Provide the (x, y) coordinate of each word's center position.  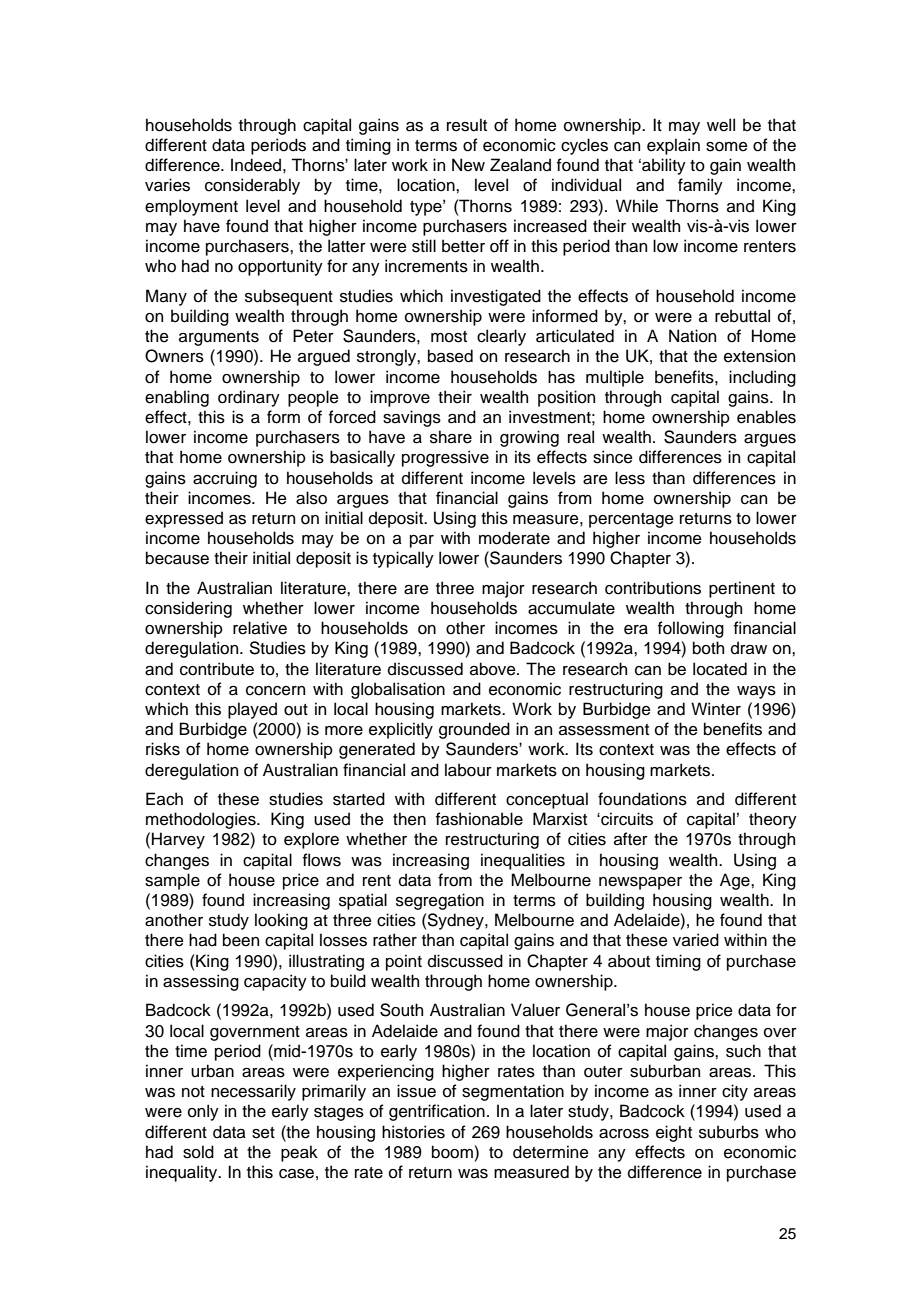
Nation (692, 336)
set (263, 1133)
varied (696, 940)
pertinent (742, 589)
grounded (474, 730)
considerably (252, 186)
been (241, 940)
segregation (440, 901)
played (252, 710)
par (422, 541)
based (450, 356)
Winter (716, 709)
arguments (219, 338)
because (177, 558)
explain (673, 146)
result (467, 125)
